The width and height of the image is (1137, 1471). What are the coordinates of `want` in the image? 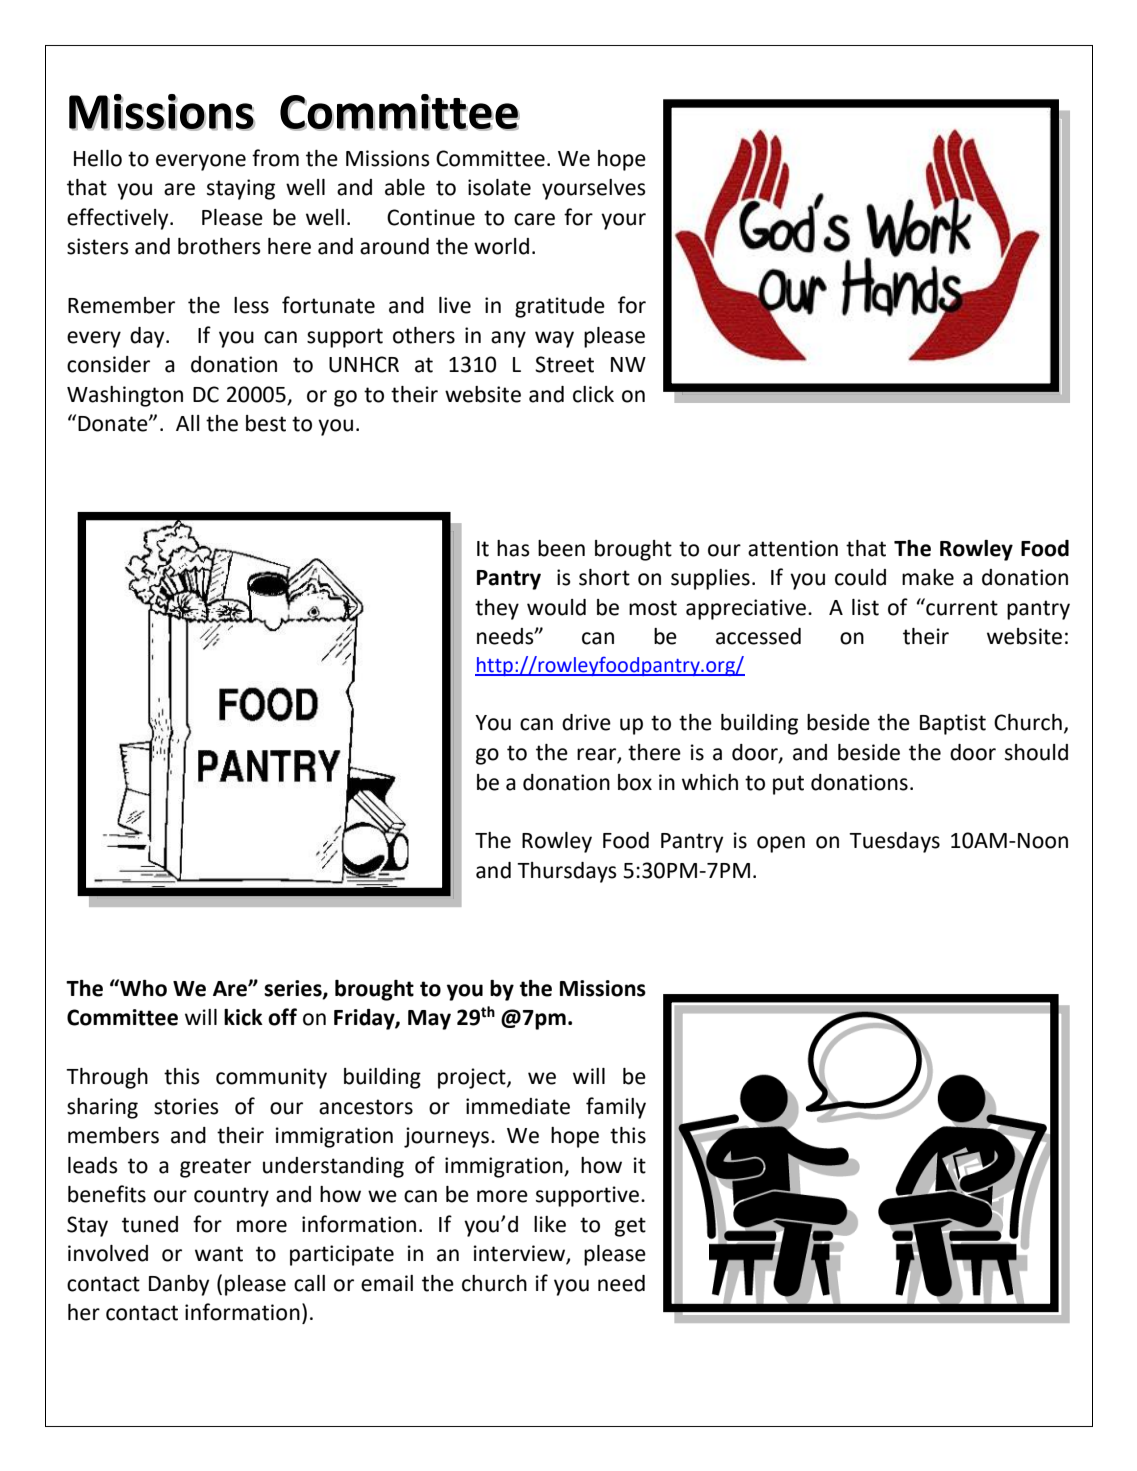 It's located at (219, 1254).
